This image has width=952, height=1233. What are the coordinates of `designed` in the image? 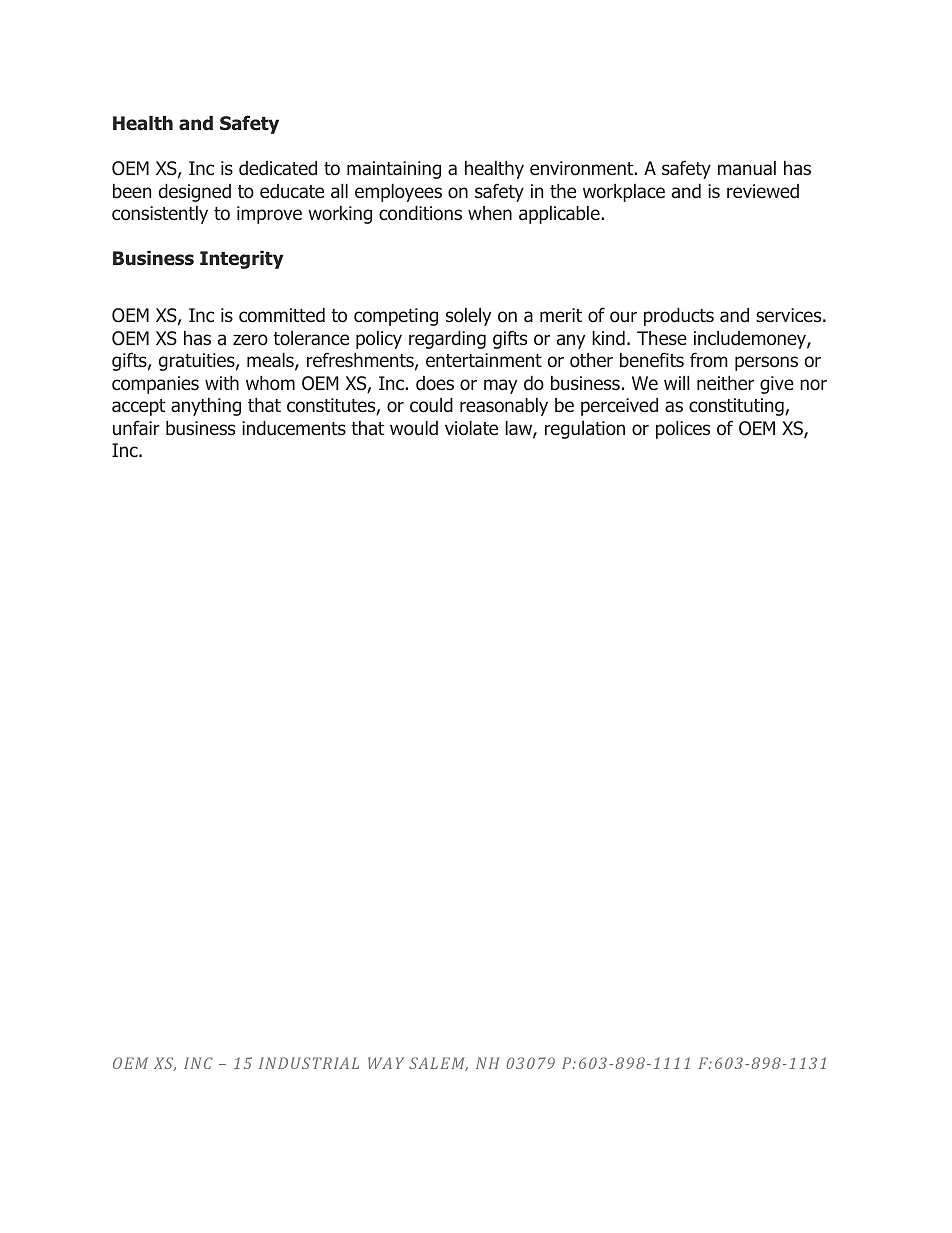 It's located at (195, 193).
